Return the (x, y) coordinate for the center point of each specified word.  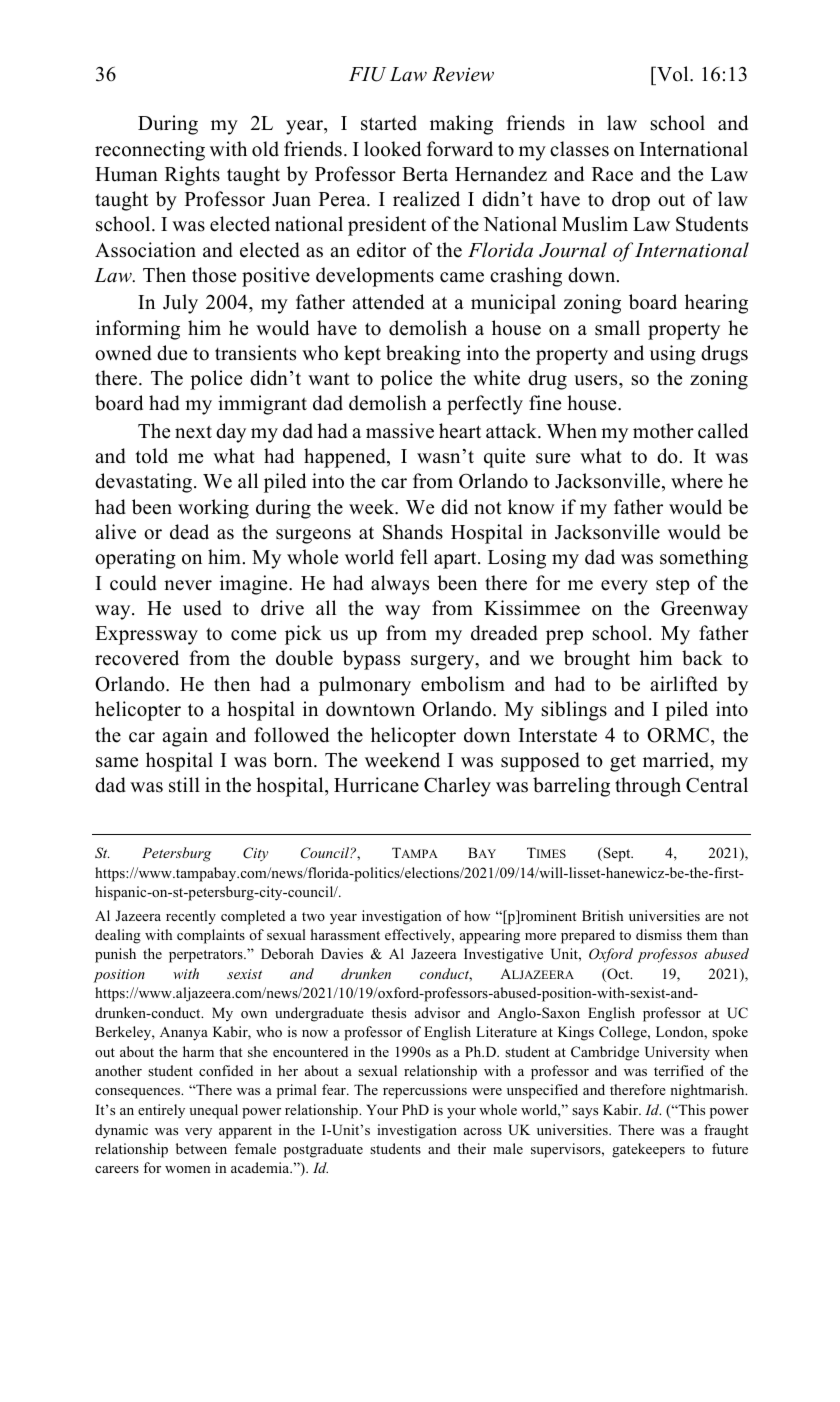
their (472, 1148)
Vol (673, 74)
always (400, 585)
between (201, 1148)
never (188, 585)
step (673, 586)
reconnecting (150, 151)
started (389, 123)
